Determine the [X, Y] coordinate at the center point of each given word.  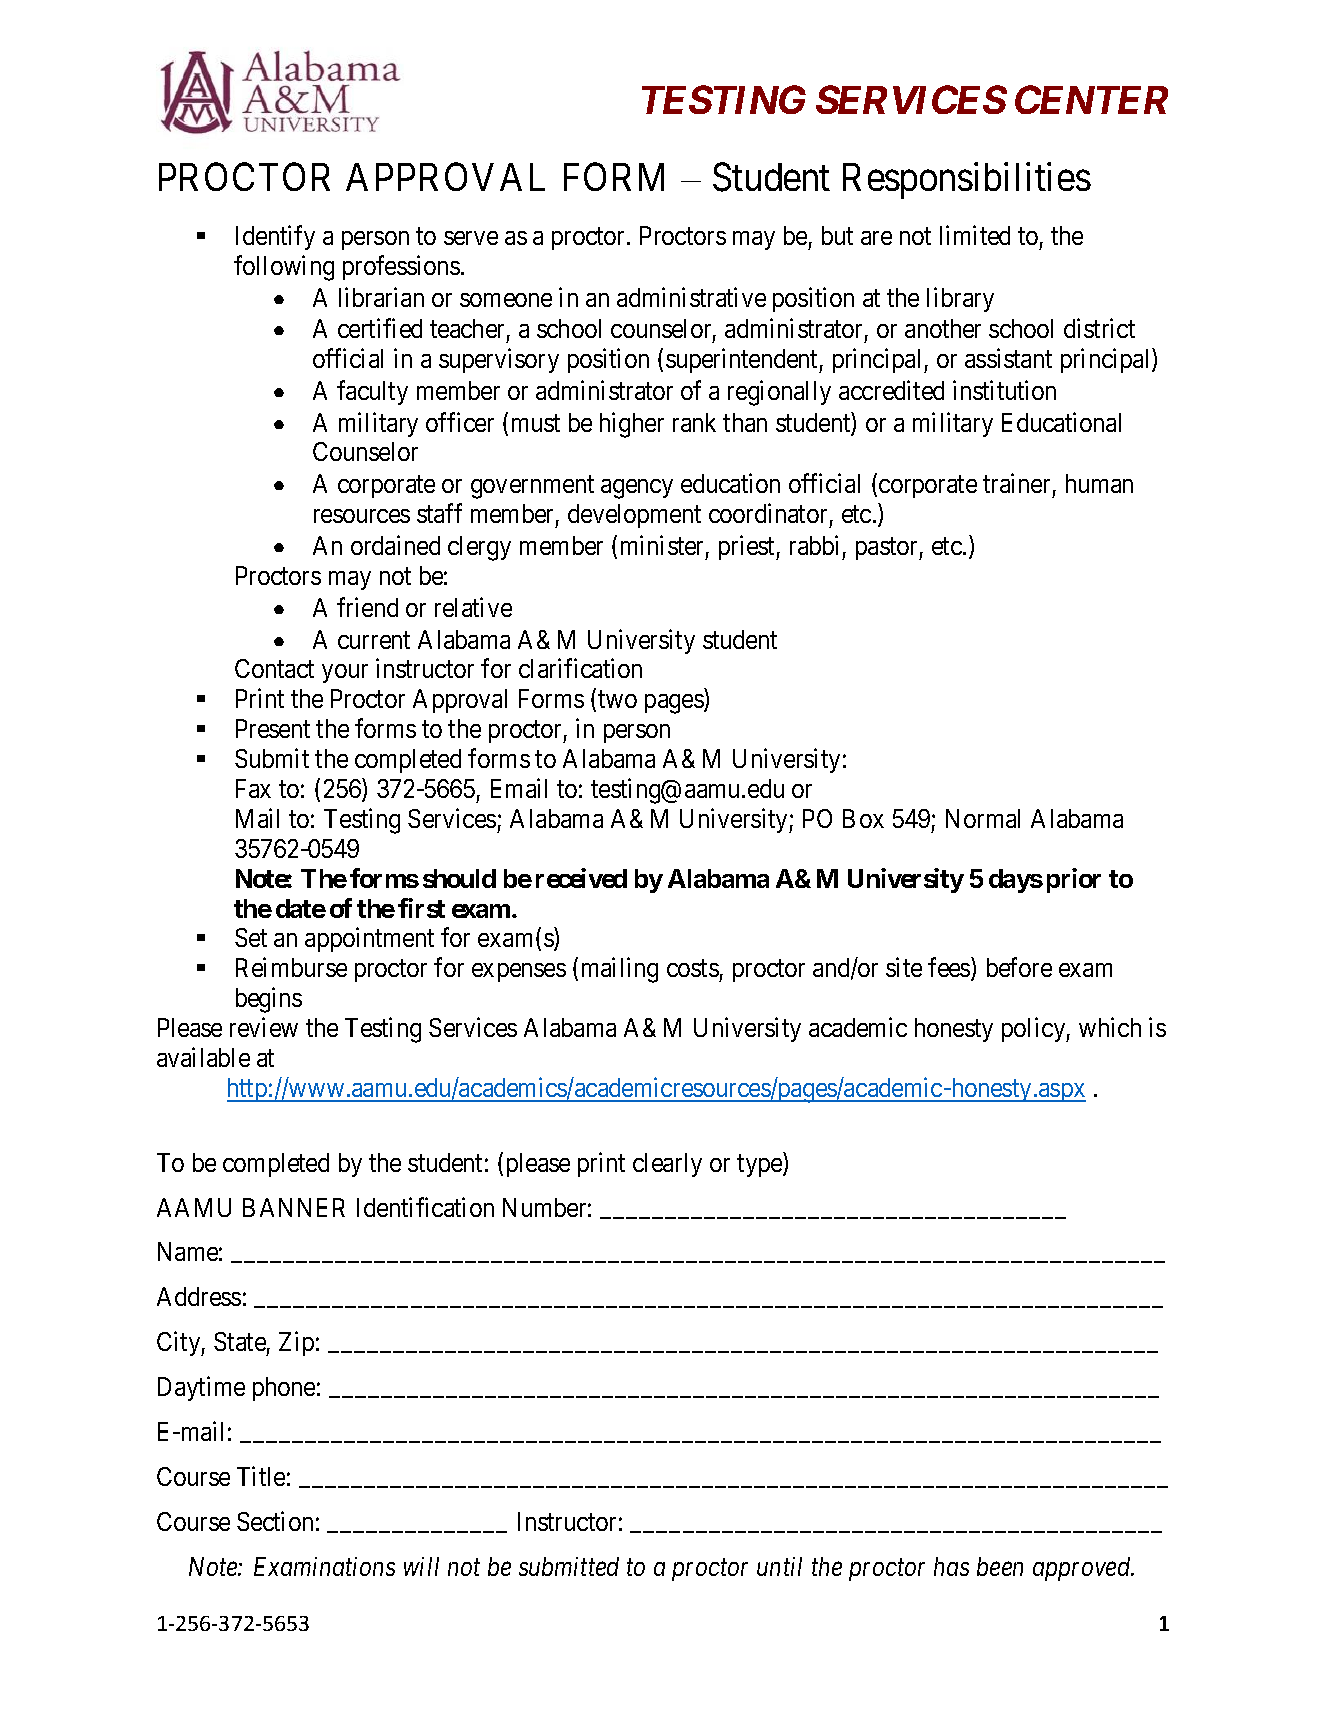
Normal [983, 818]
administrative [691, 297]
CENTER [1091, 99]
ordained [395, 545]
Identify [275, 237]
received [581, 878]
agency [637, 489]
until [779, 1566]
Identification [425, 1207]
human [1099, 483]
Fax [253, 788]
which [1110, 1027]
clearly [667, 1165]
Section [275, 1521]
